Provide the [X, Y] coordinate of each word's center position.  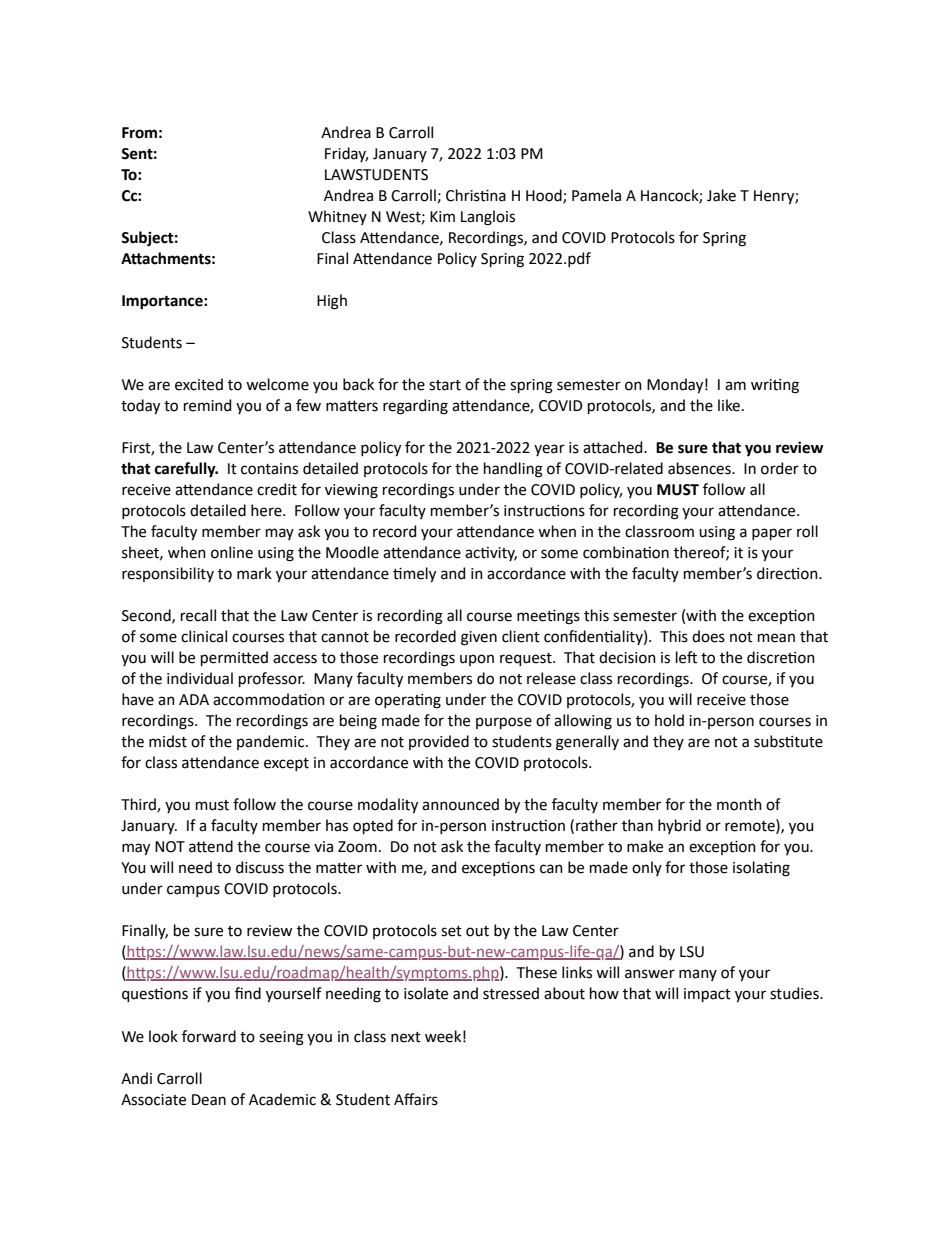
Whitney [337, 217]
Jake [721, 195]
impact [707, 995]
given [479, 638]
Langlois [488, 218]
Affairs [416, 1099]
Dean [209, 1100]
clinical [204, 636]
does [708, 636]
